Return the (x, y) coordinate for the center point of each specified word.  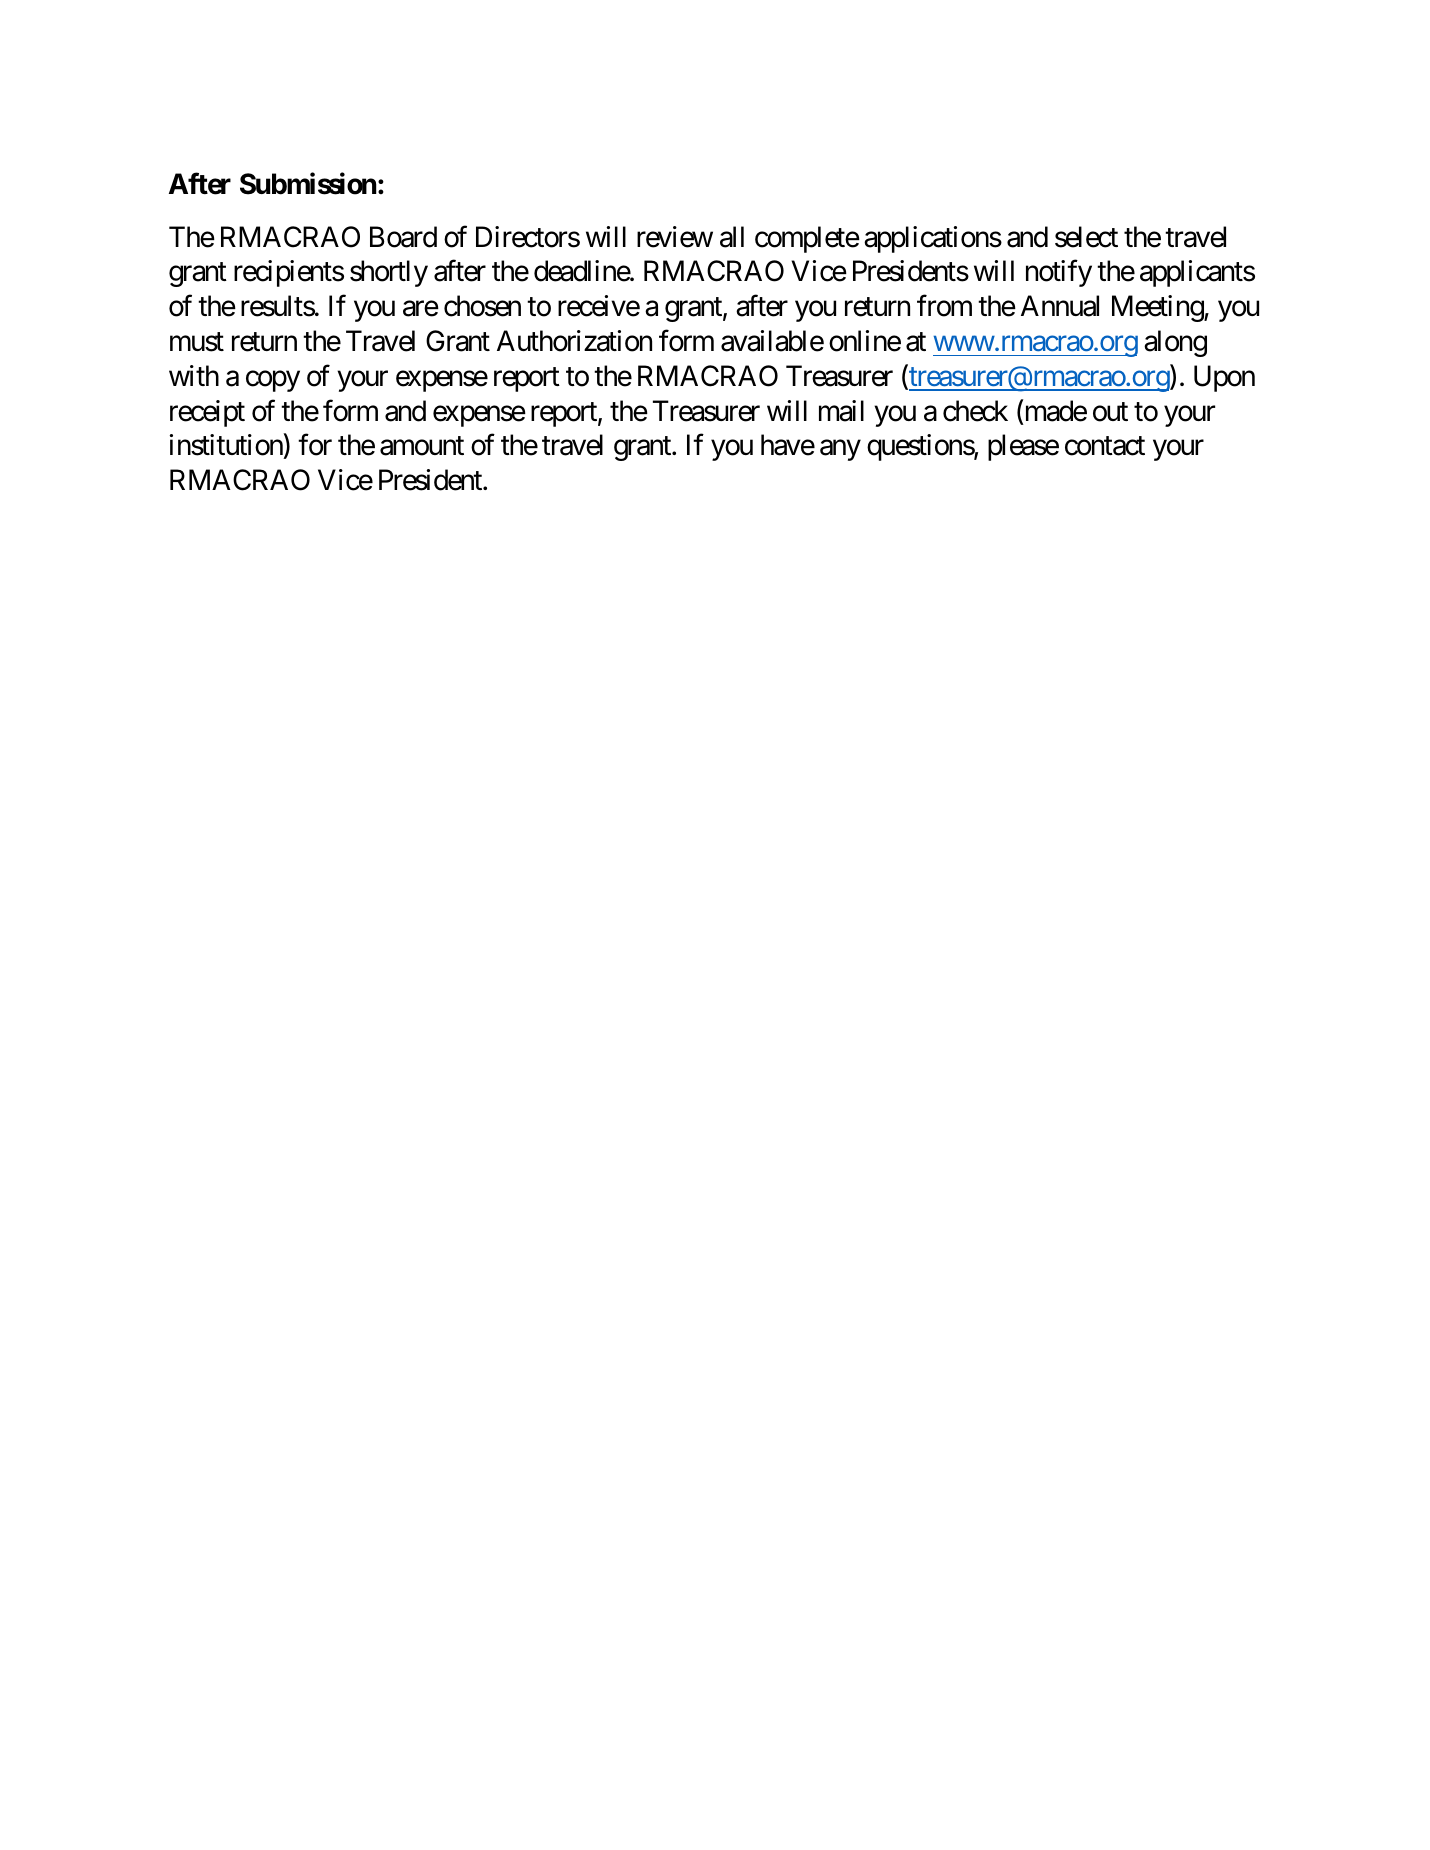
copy (273, 381)
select (1086, 237)
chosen (482, 306)
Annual (1060, 306)
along (1175, 343)
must (197, 342)
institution (226, 445)
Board (403, 237)
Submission (308, 183)
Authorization (574, 341)
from (944, 306)
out (1110, 412)
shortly (389, 273)
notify (1059, 273)
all (732, 237)
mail (841, 411)
